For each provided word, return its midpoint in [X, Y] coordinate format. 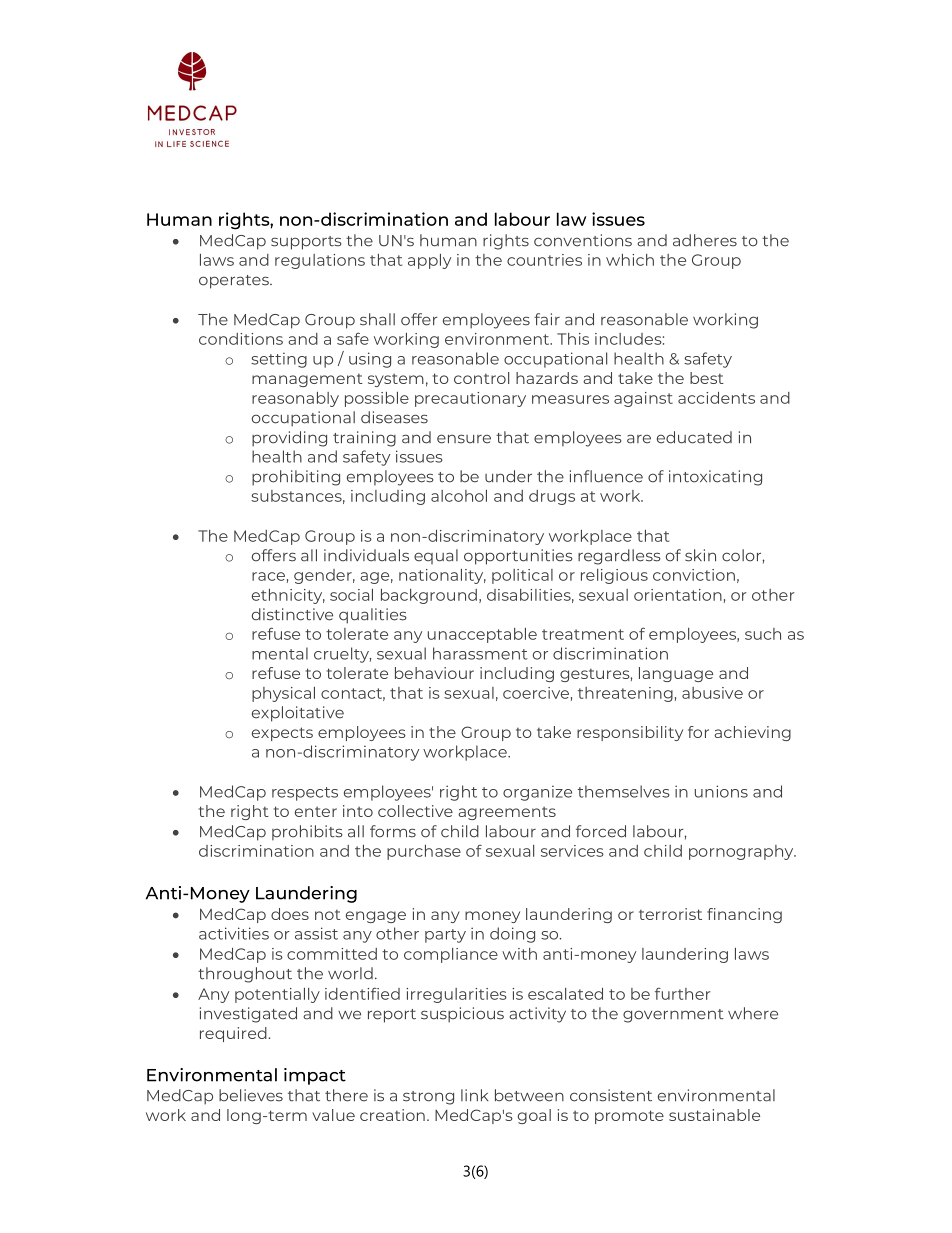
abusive [712, 693]
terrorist [670, 914]
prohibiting [296, 478]
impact [315, 1076]
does [290, 914]
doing [512, 935]
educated [694, 437]
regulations [320, 261]
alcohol [459, 496]
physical [283, 694]
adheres [705, 240]
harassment [480, 653]
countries [544, 260]
